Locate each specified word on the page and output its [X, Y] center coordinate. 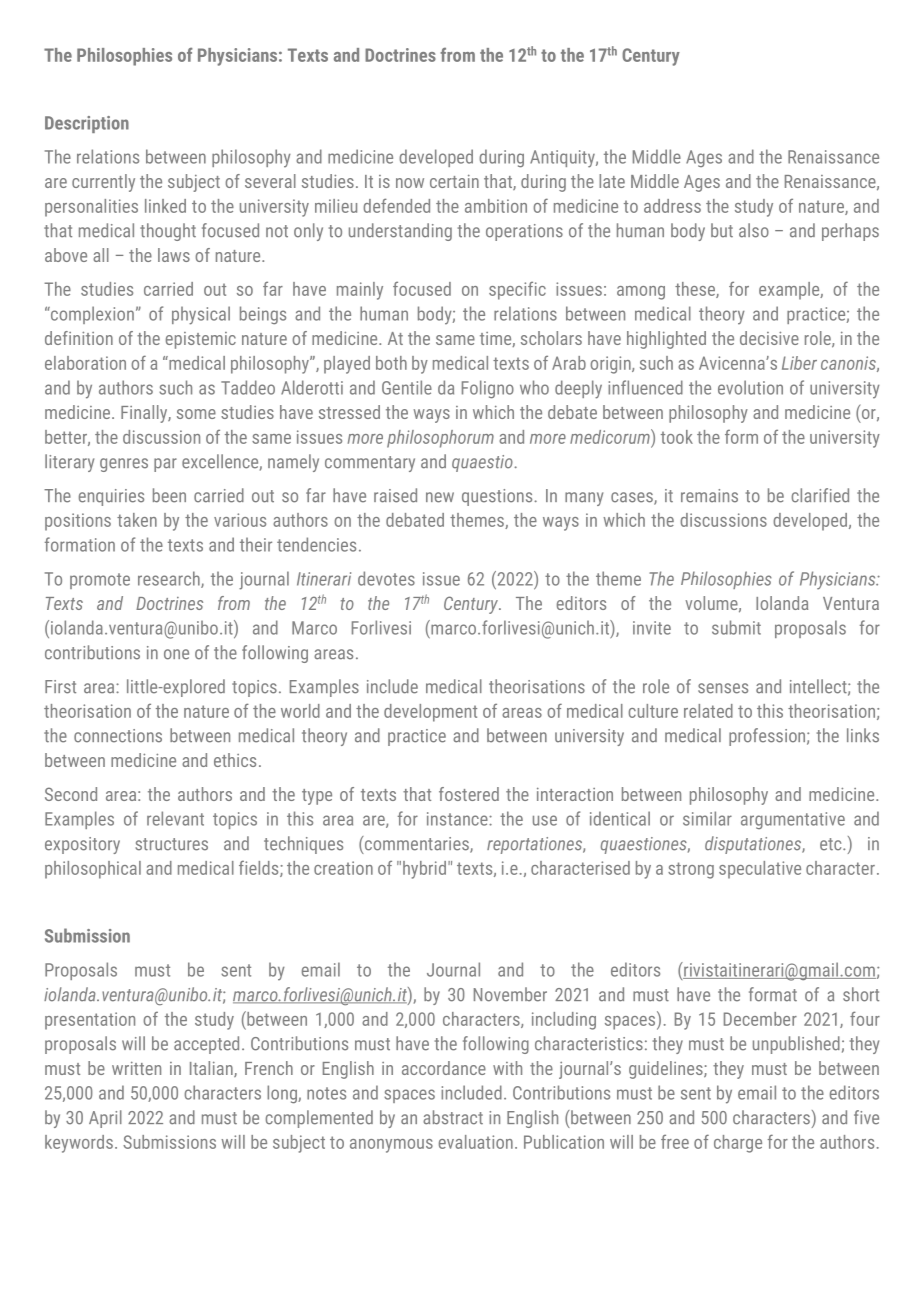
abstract [453, 1117]
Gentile [407, 387]
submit [736, 627]
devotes [386, 578]
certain [454, 181]
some [196, 414]
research [170, 579]
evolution [750, 387]
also [754, 230]
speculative [760, 870]
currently [103, 183]
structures [171, 844]
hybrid [424, 870]
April [105, 1119]
